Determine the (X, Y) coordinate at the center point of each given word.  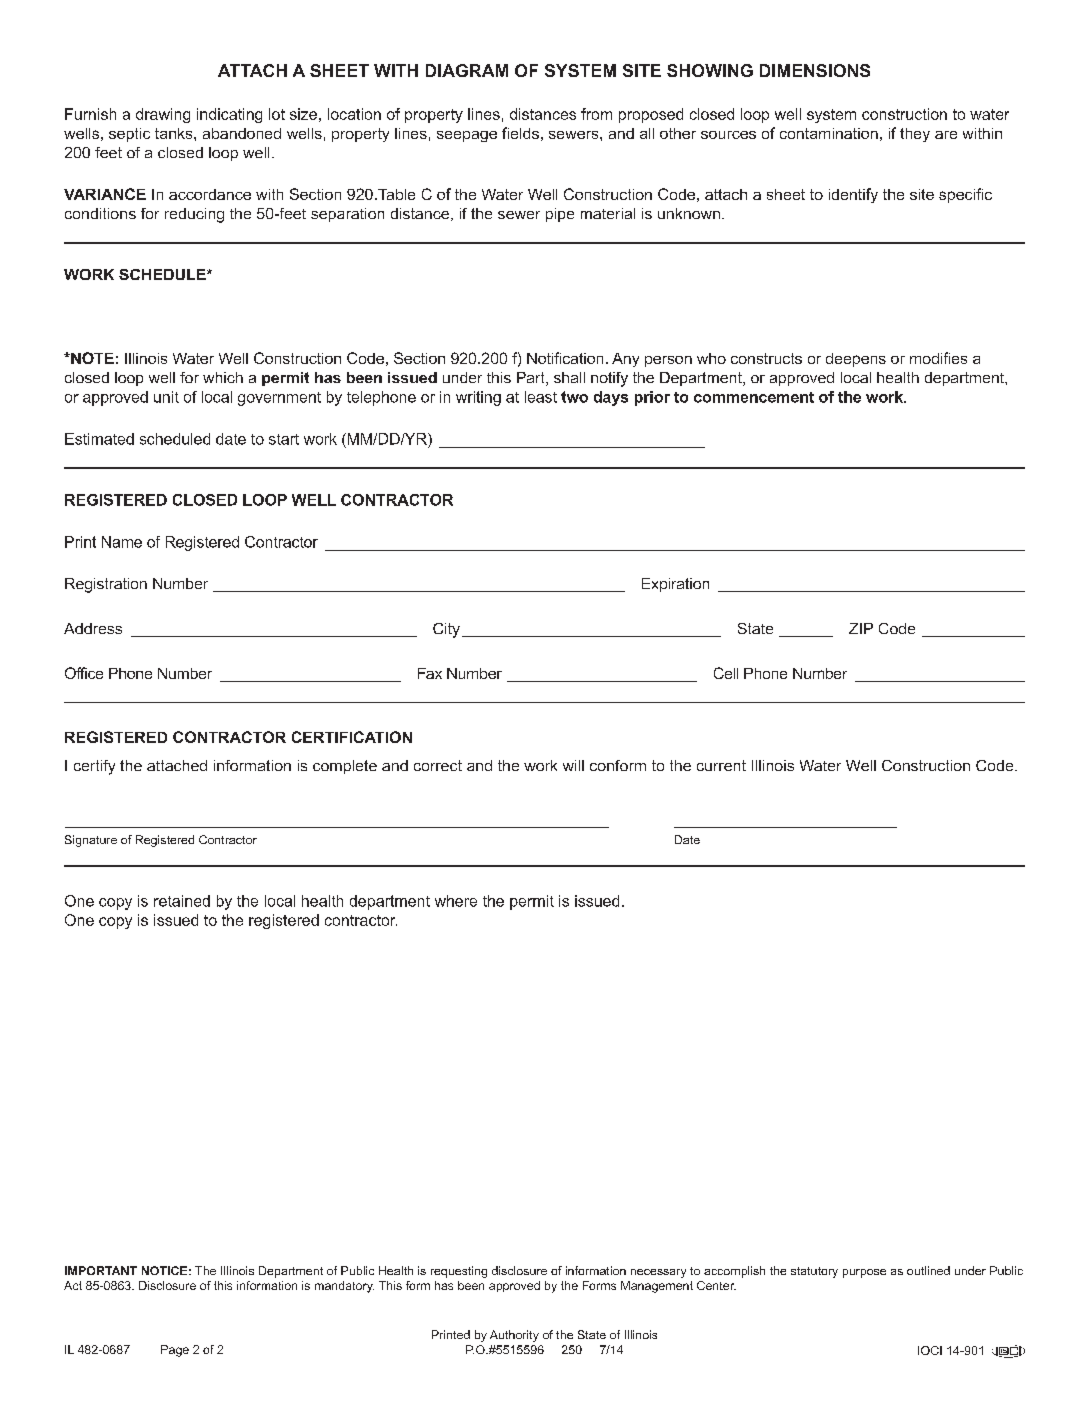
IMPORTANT (101, 1270)
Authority (514, 1336)
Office (84, 673)
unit (166, 397)
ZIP (861, 628)
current (721, 765)
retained (182, 901)
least (541, 397)
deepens (856, 360)
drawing (163, 115)
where (456, 901)
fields (520, 133)
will (573, 765)
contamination (829, 133)
